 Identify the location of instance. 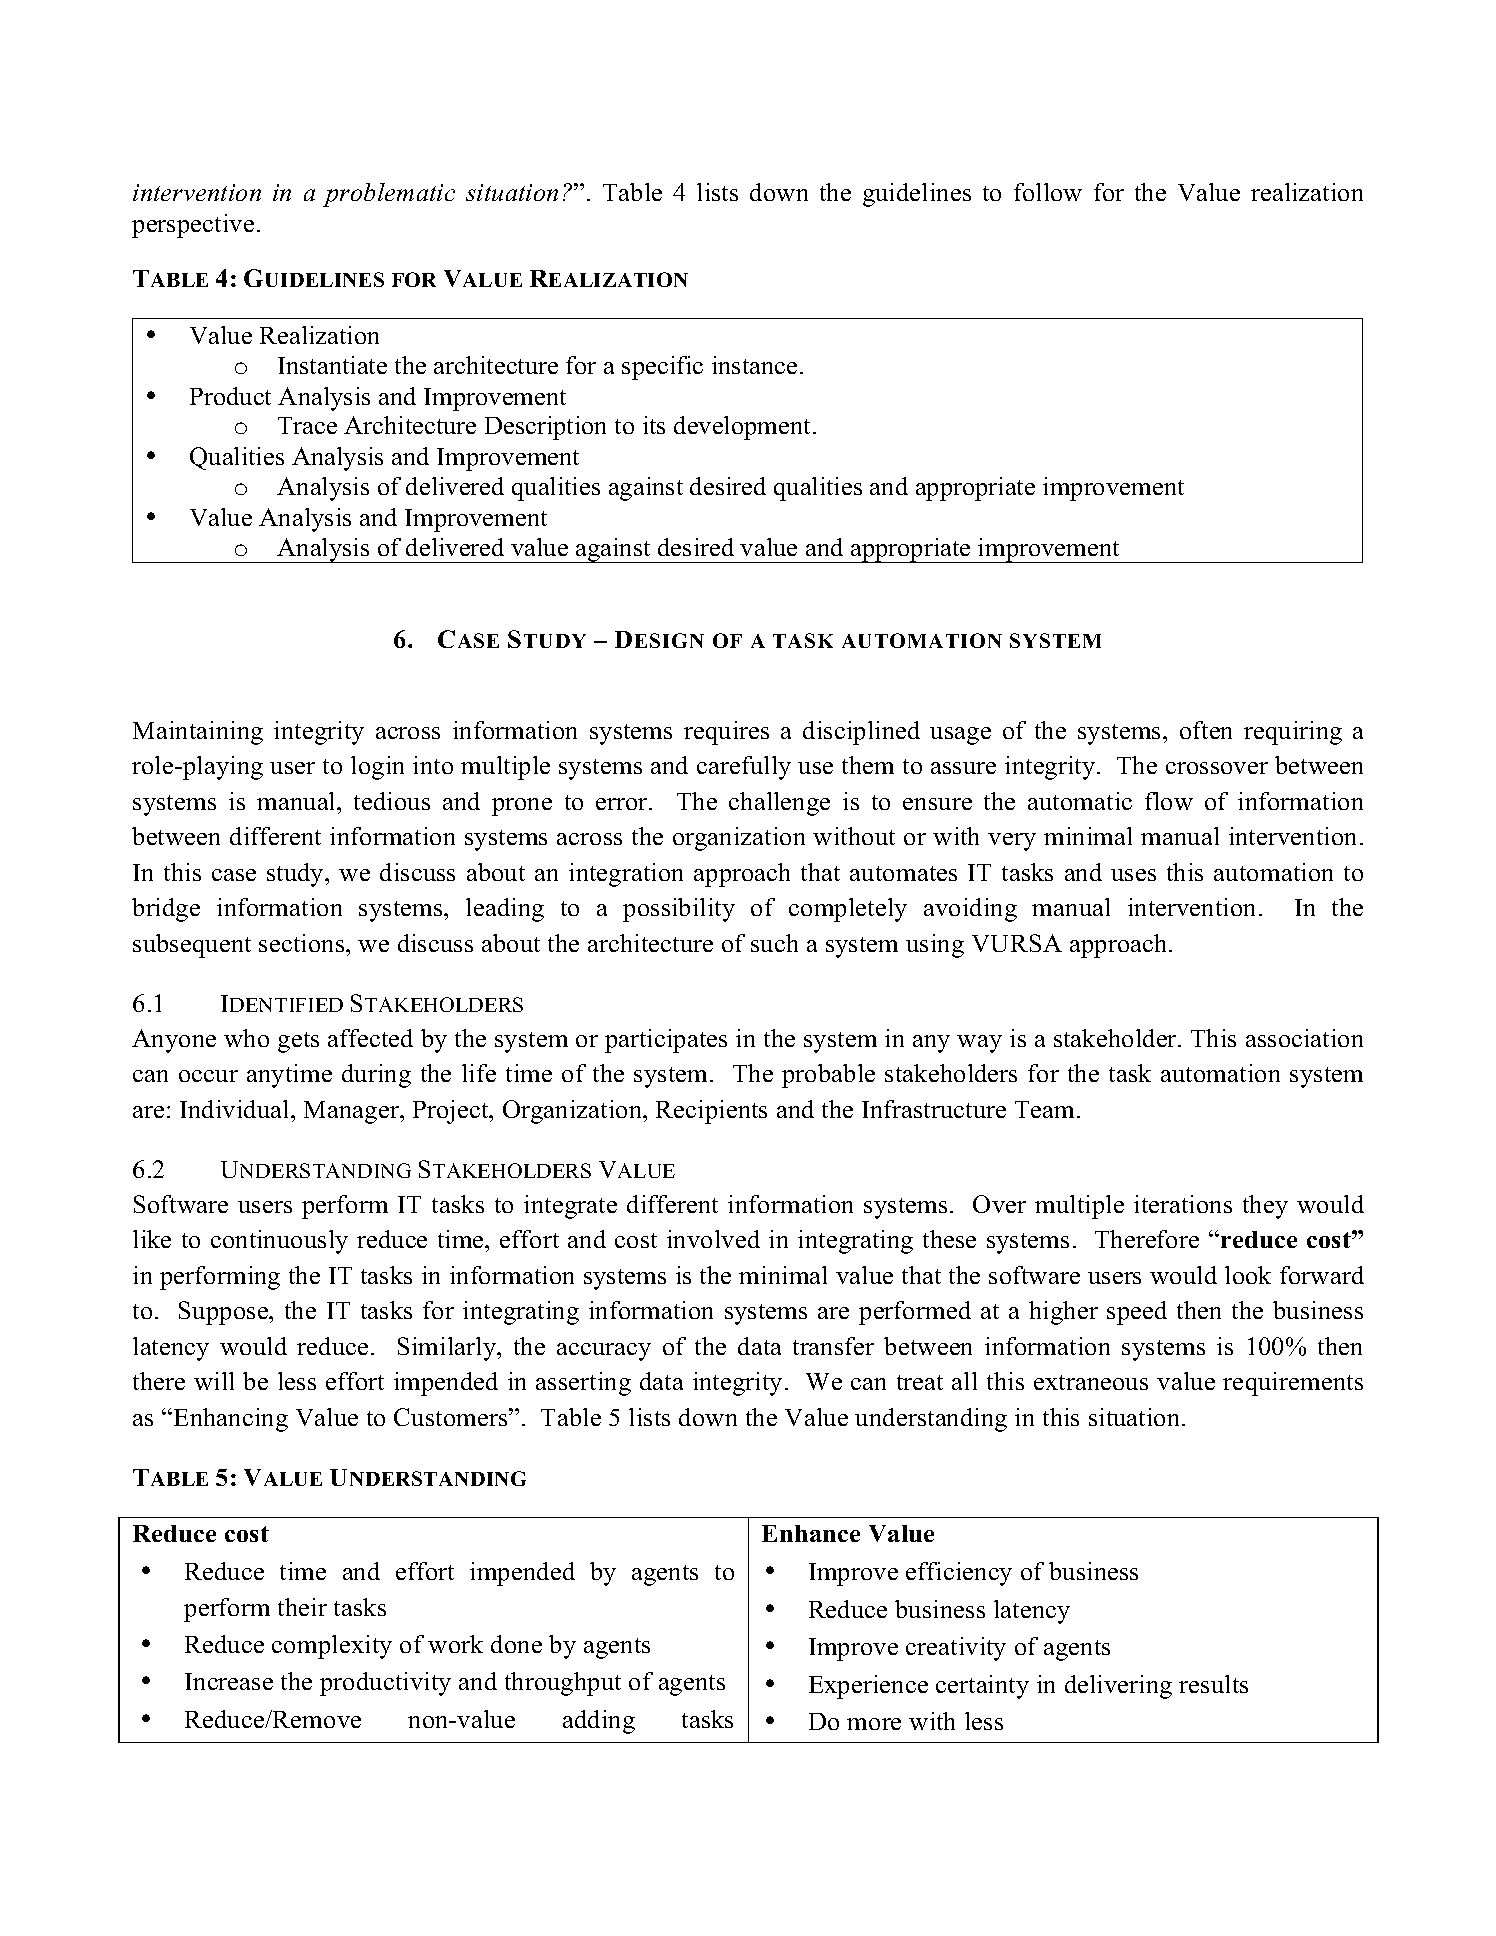
(754, 365).
